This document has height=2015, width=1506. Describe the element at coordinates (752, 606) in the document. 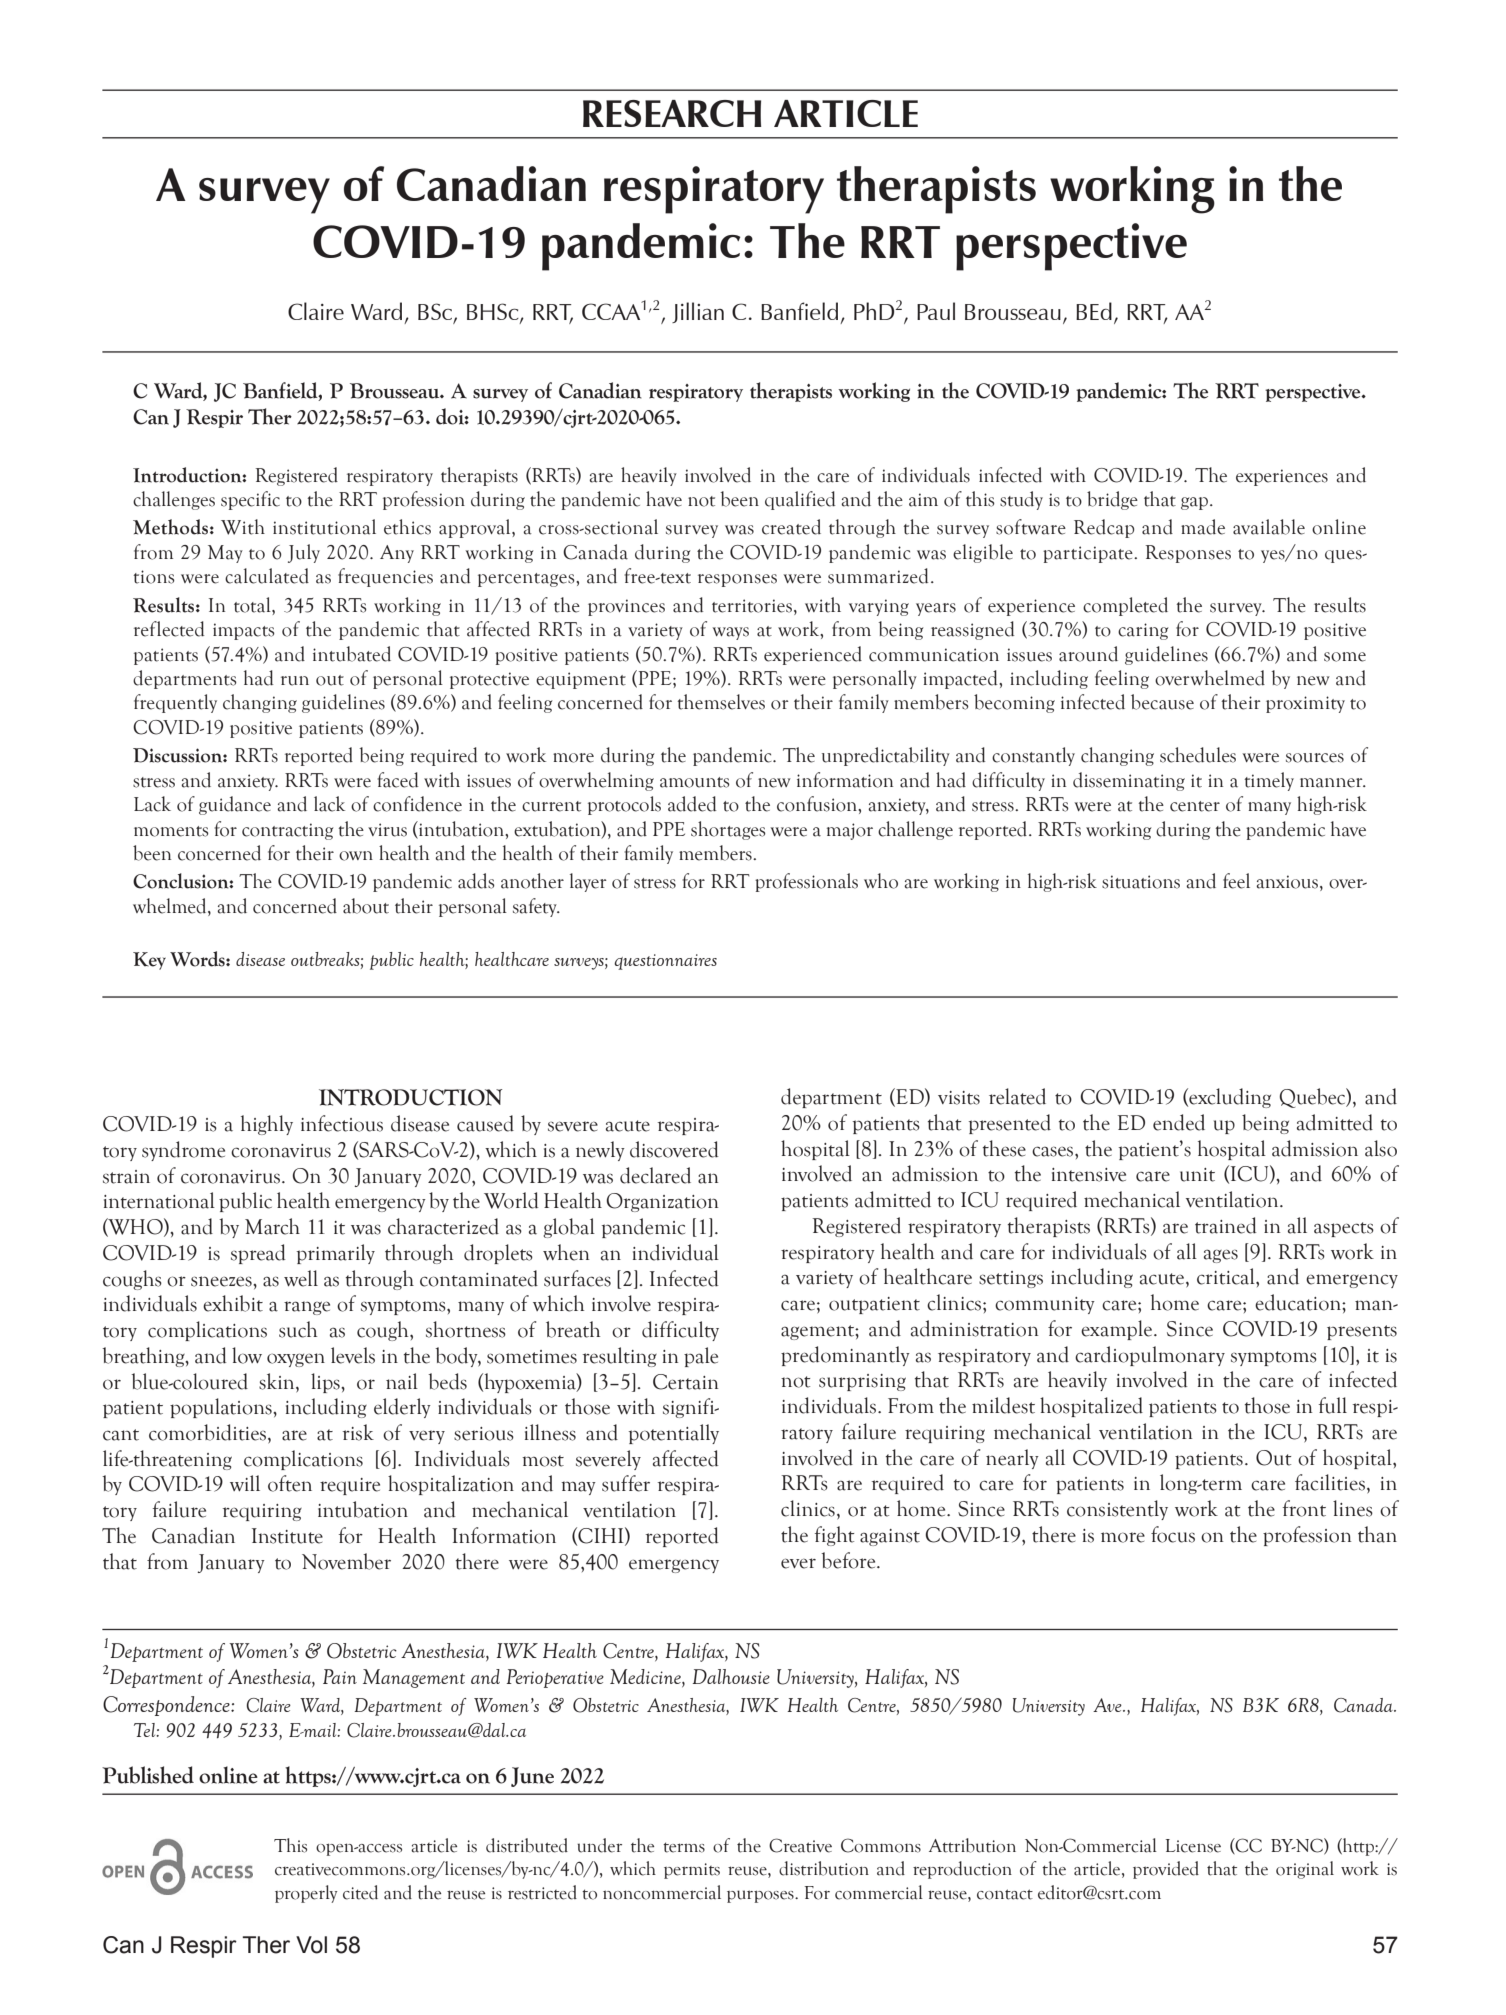

I see `territories` at that location.
